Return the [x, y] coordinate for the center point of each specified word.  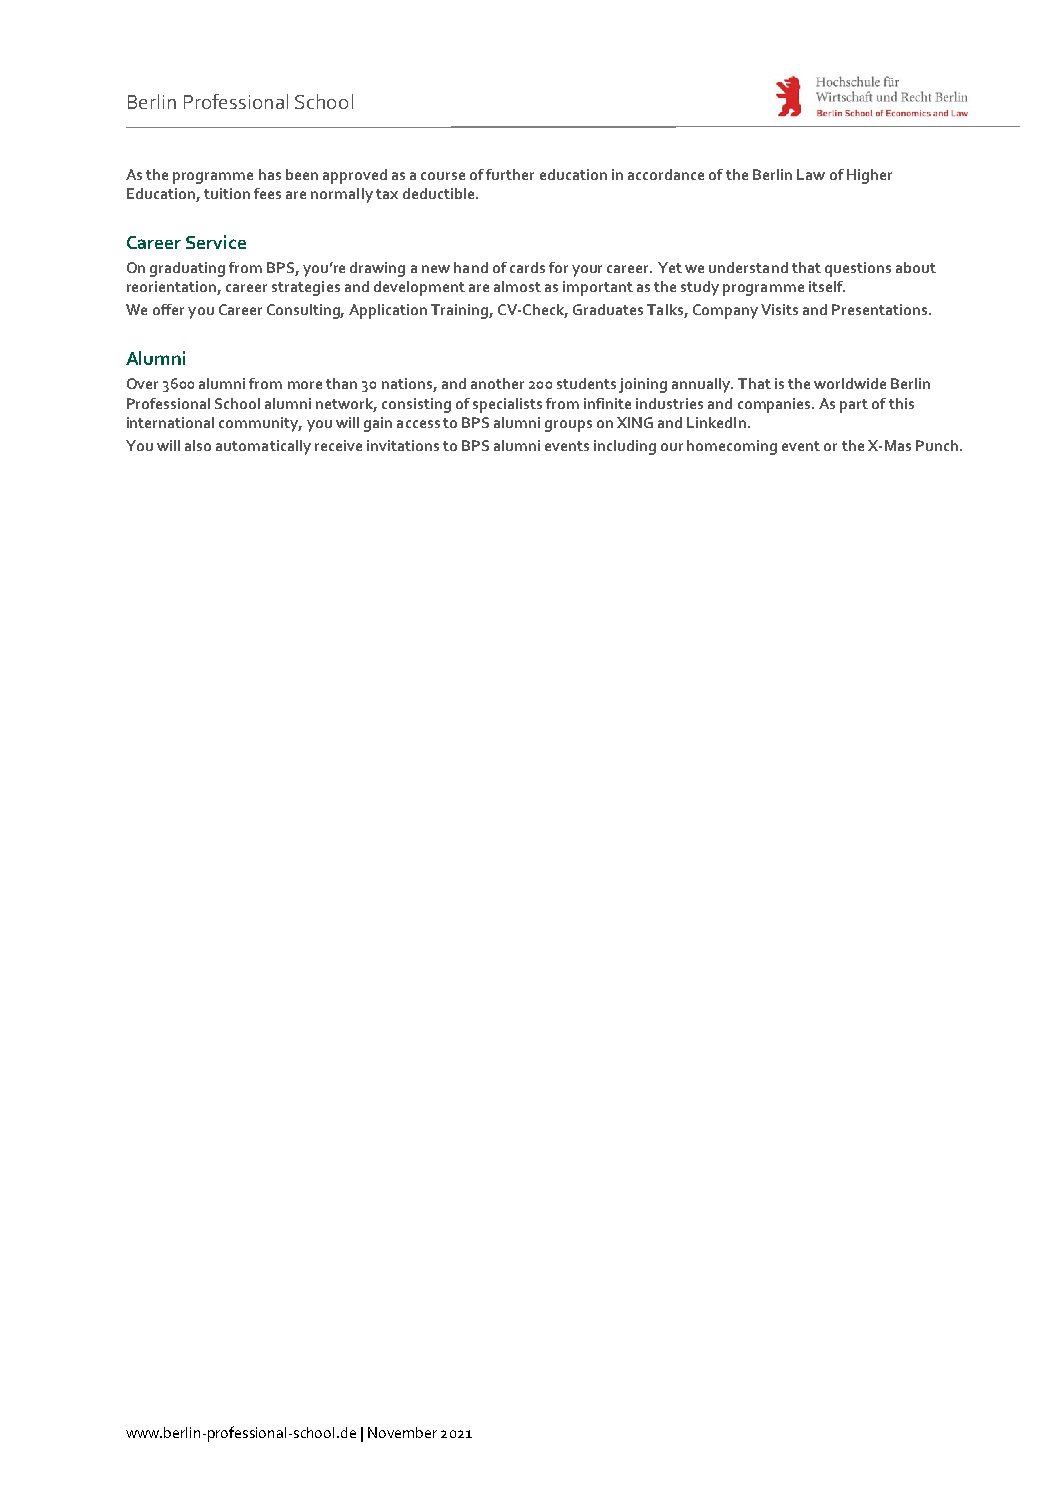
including [625, 447]
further [510, 174]
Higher [869, 176]
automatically [263, 447]
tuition [227, 193]
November [402, 1432]
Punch [937, 445]
